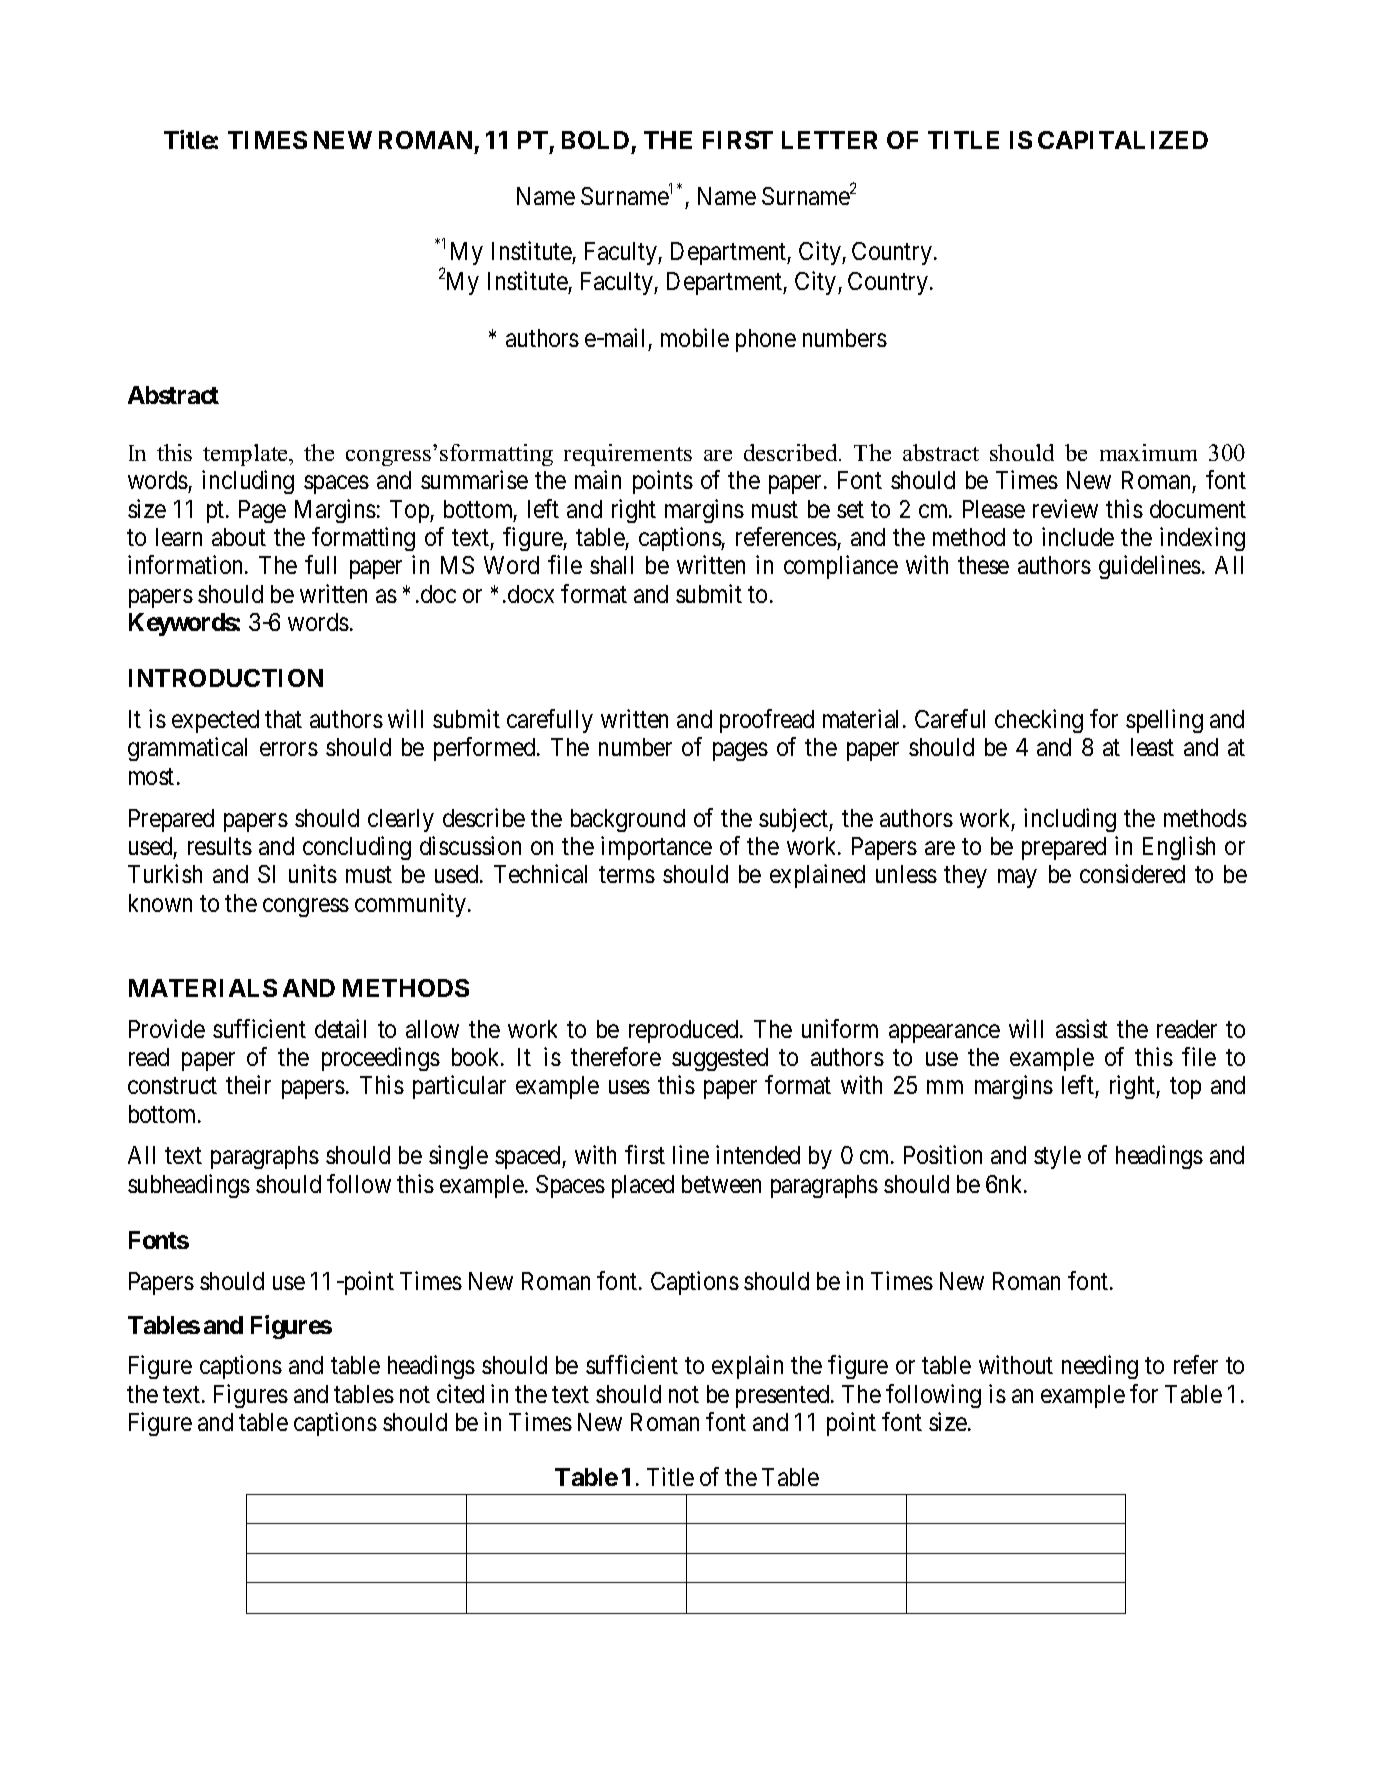 The width and height of the screenshot is (1373, 1777). What do you see at coordinates (1152, 747) in the screenshot?
I see `least` at bounding box center [1152, 747].
